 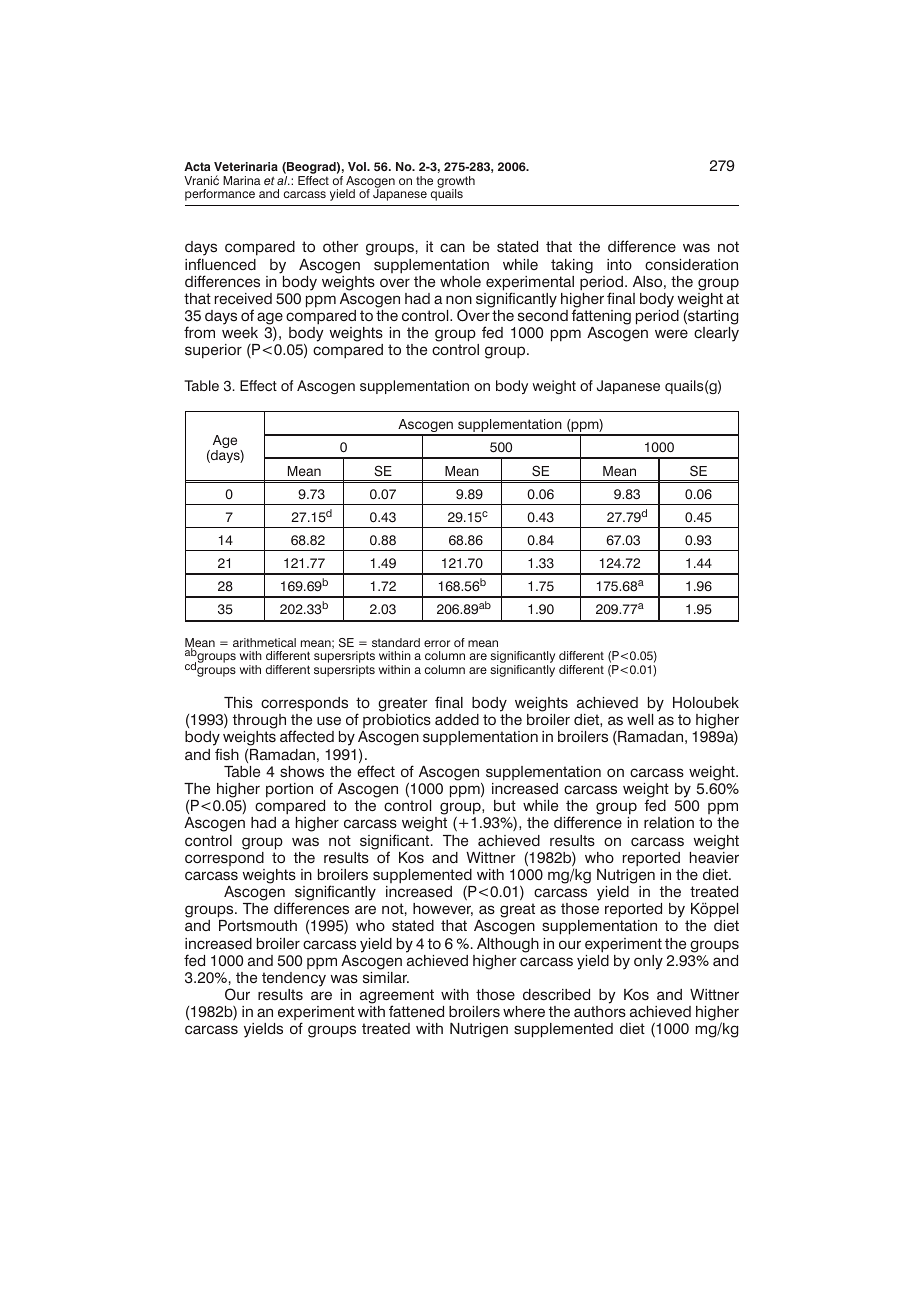 I want to click on tendency, so click(x=294, y=979).
